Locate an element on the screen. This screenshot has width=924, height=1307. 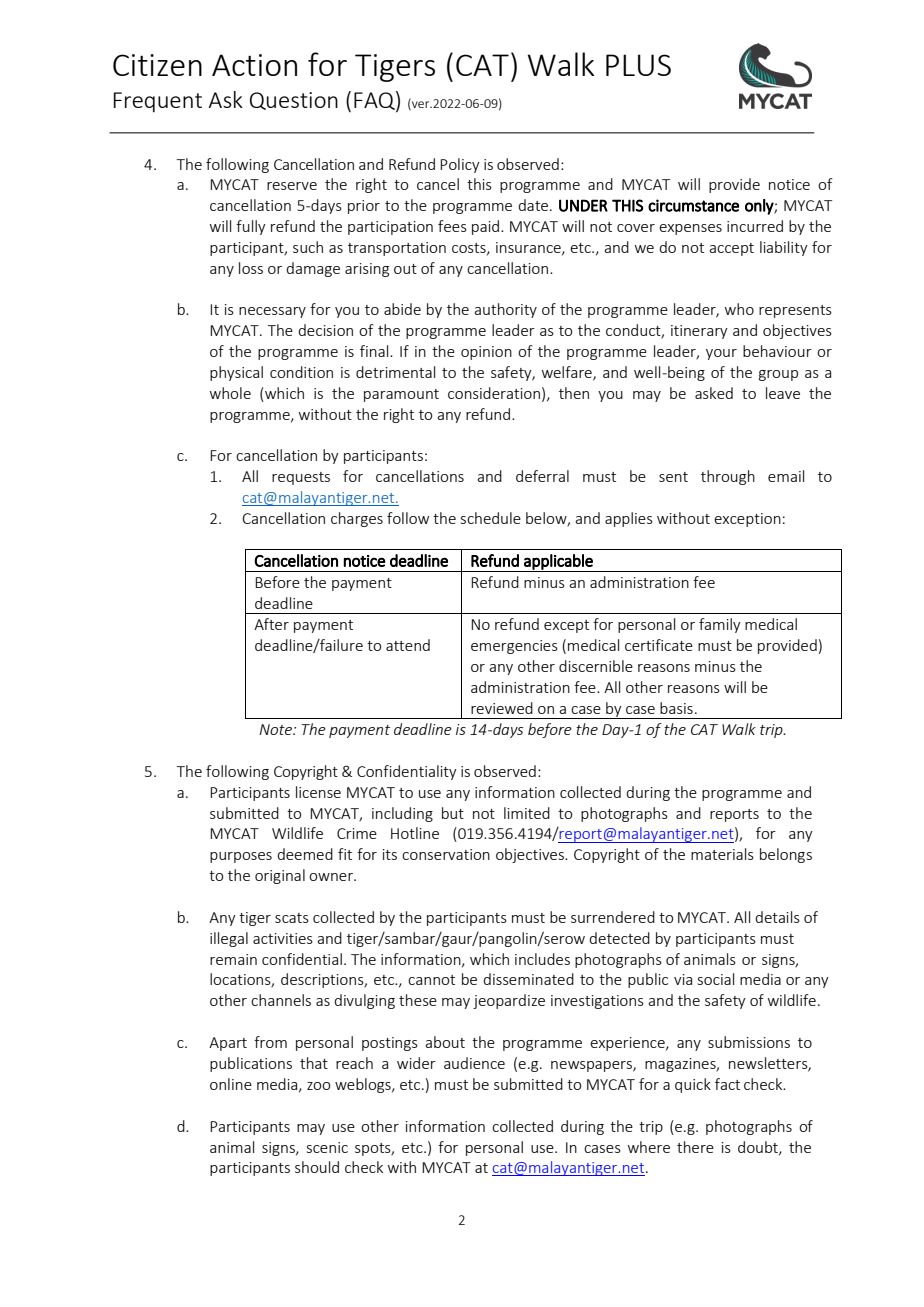
whole is located at coordinates (230, 393).
